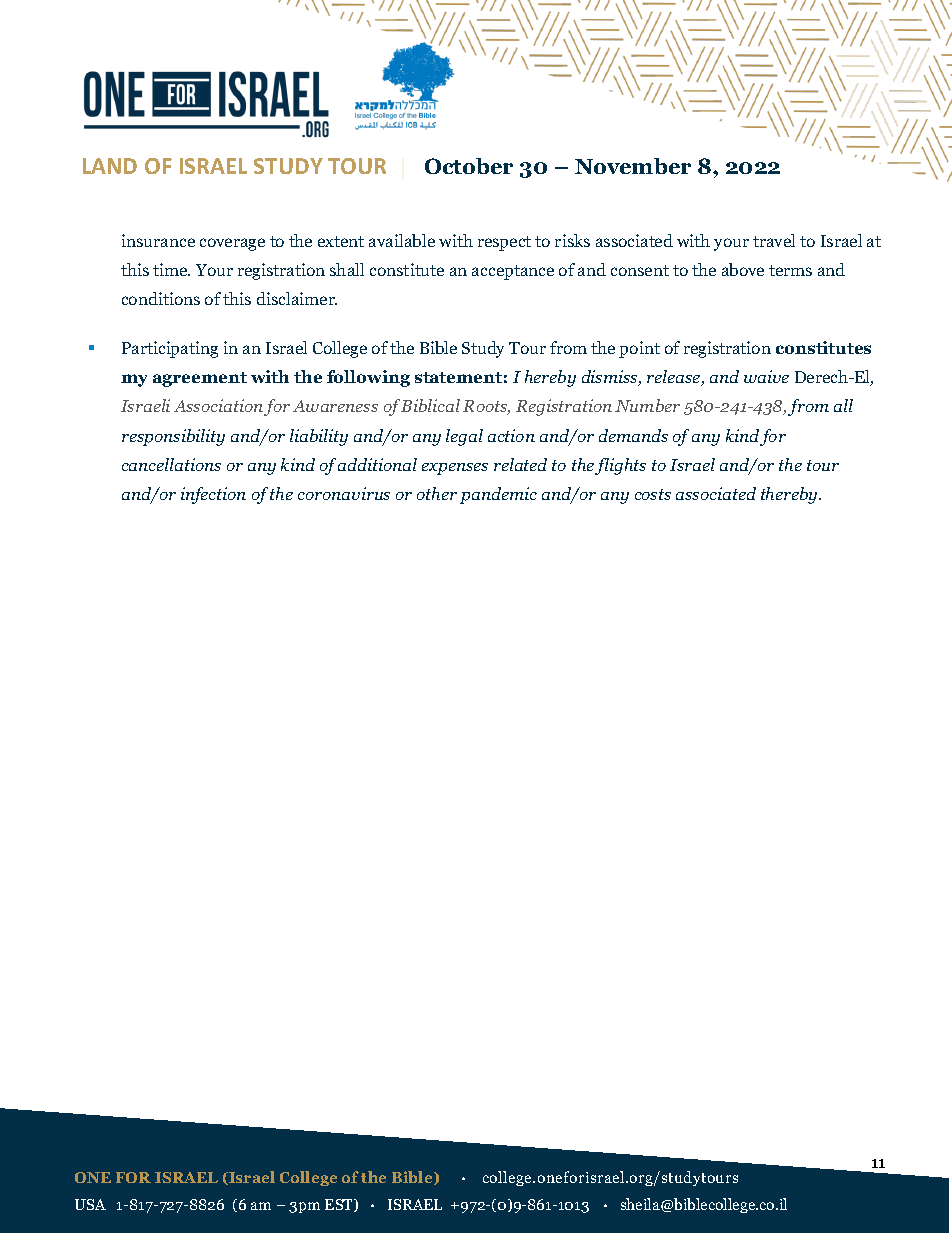 The image size is (952, 1233). What do you see at coordinates (653, 494) in the page?
I see `costs` at bounding box center [653, 494].
